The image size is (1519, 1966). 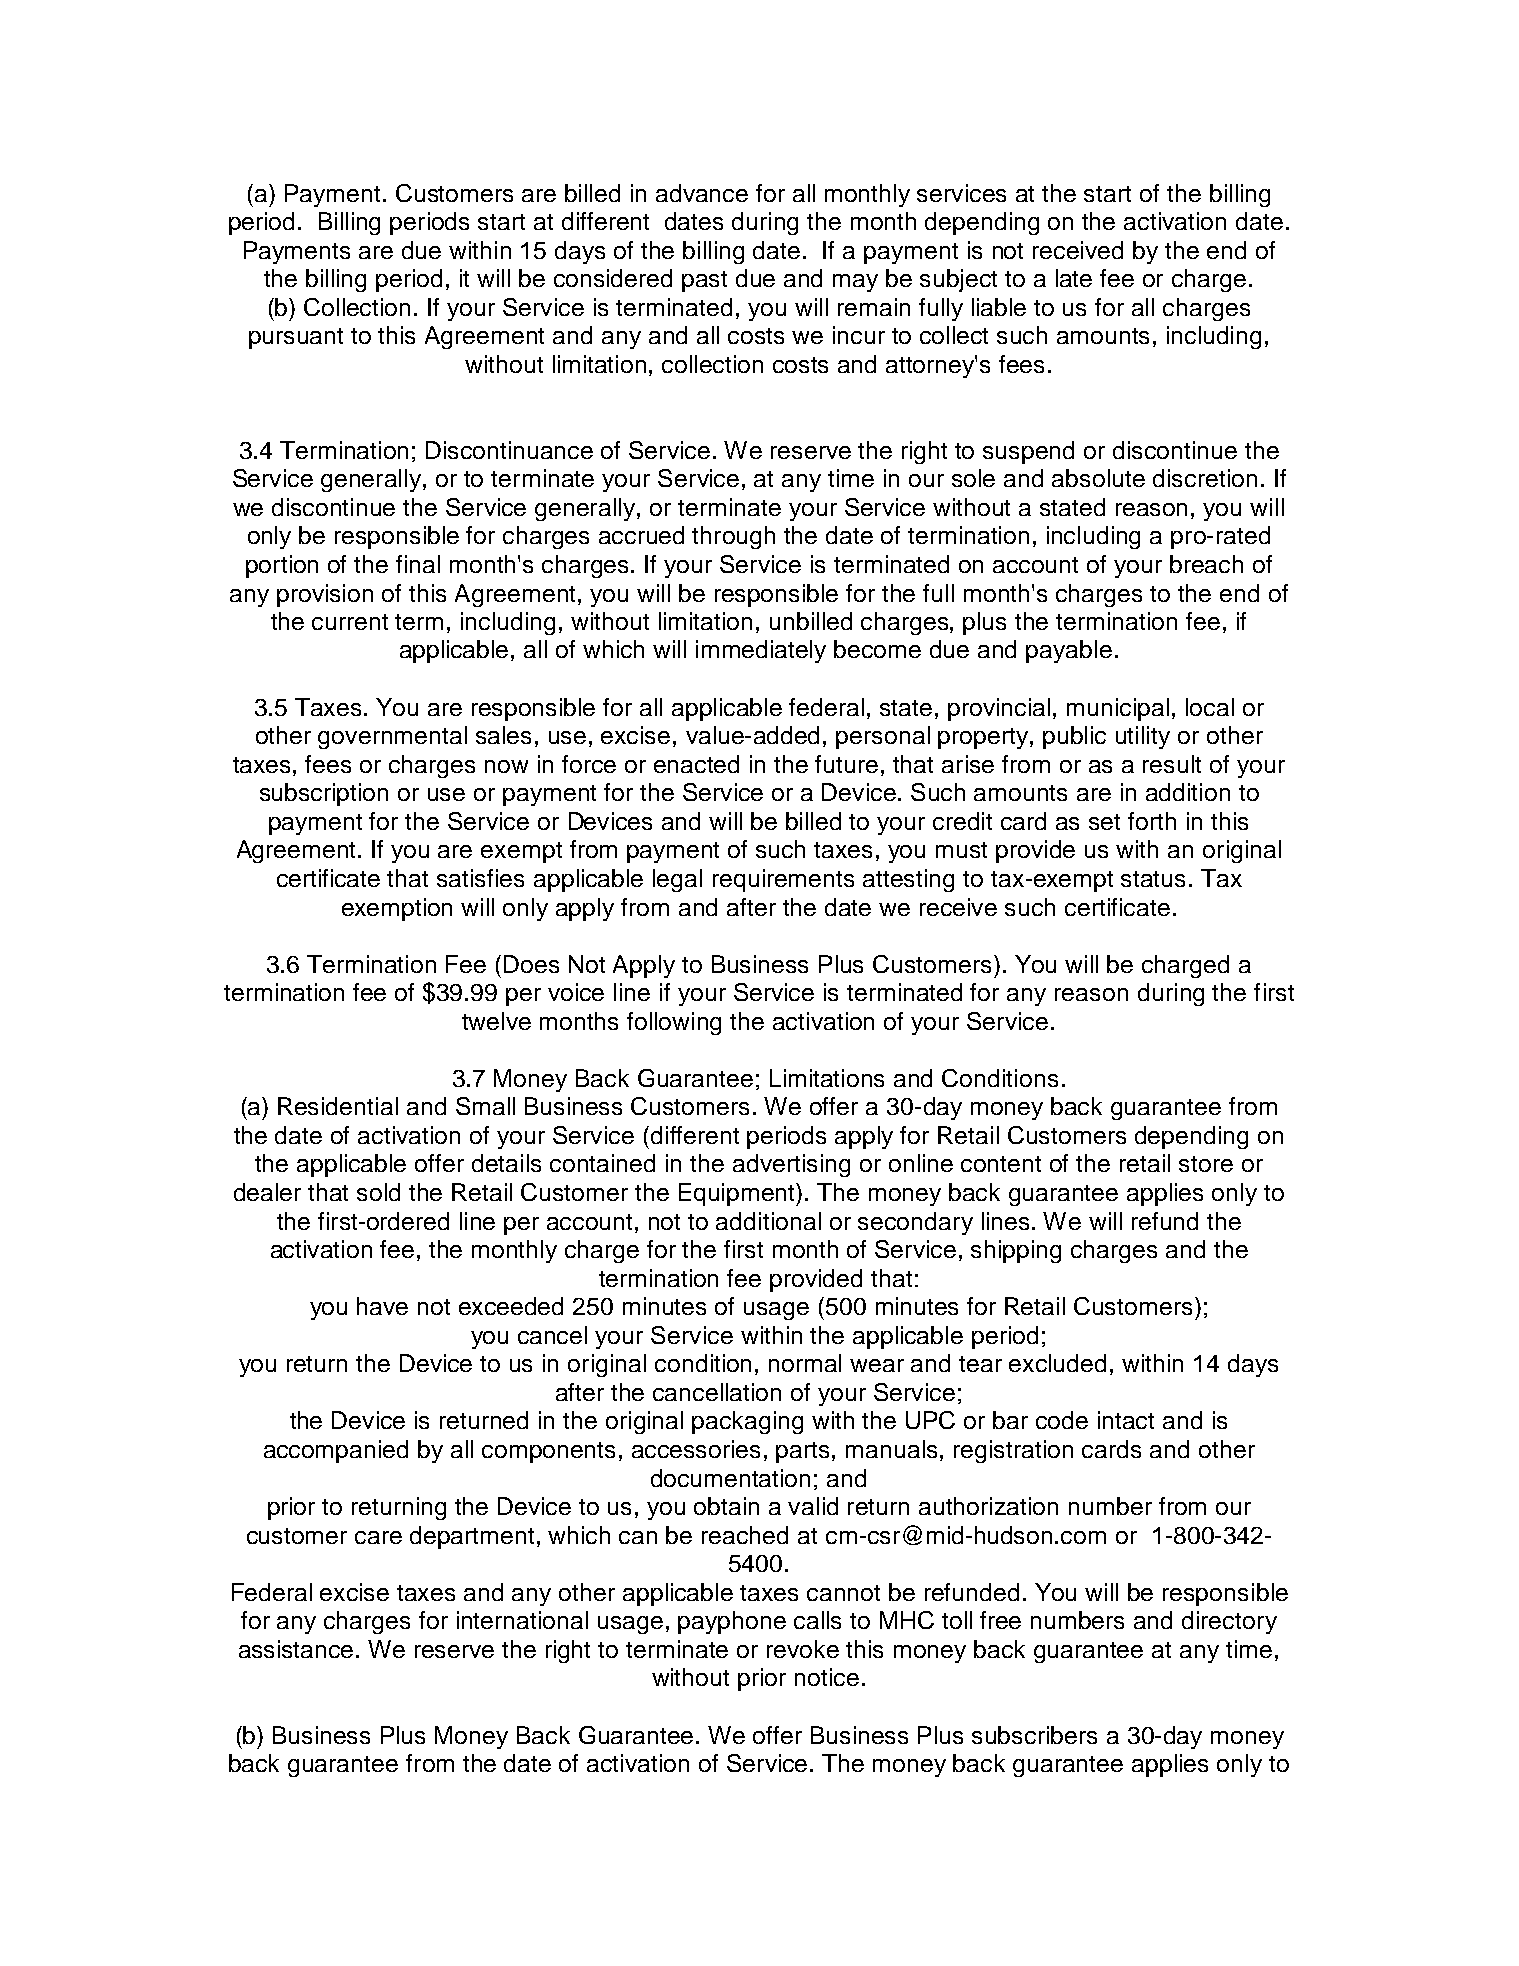 I want to click on excluded, so click(x=1057, y=1363).
